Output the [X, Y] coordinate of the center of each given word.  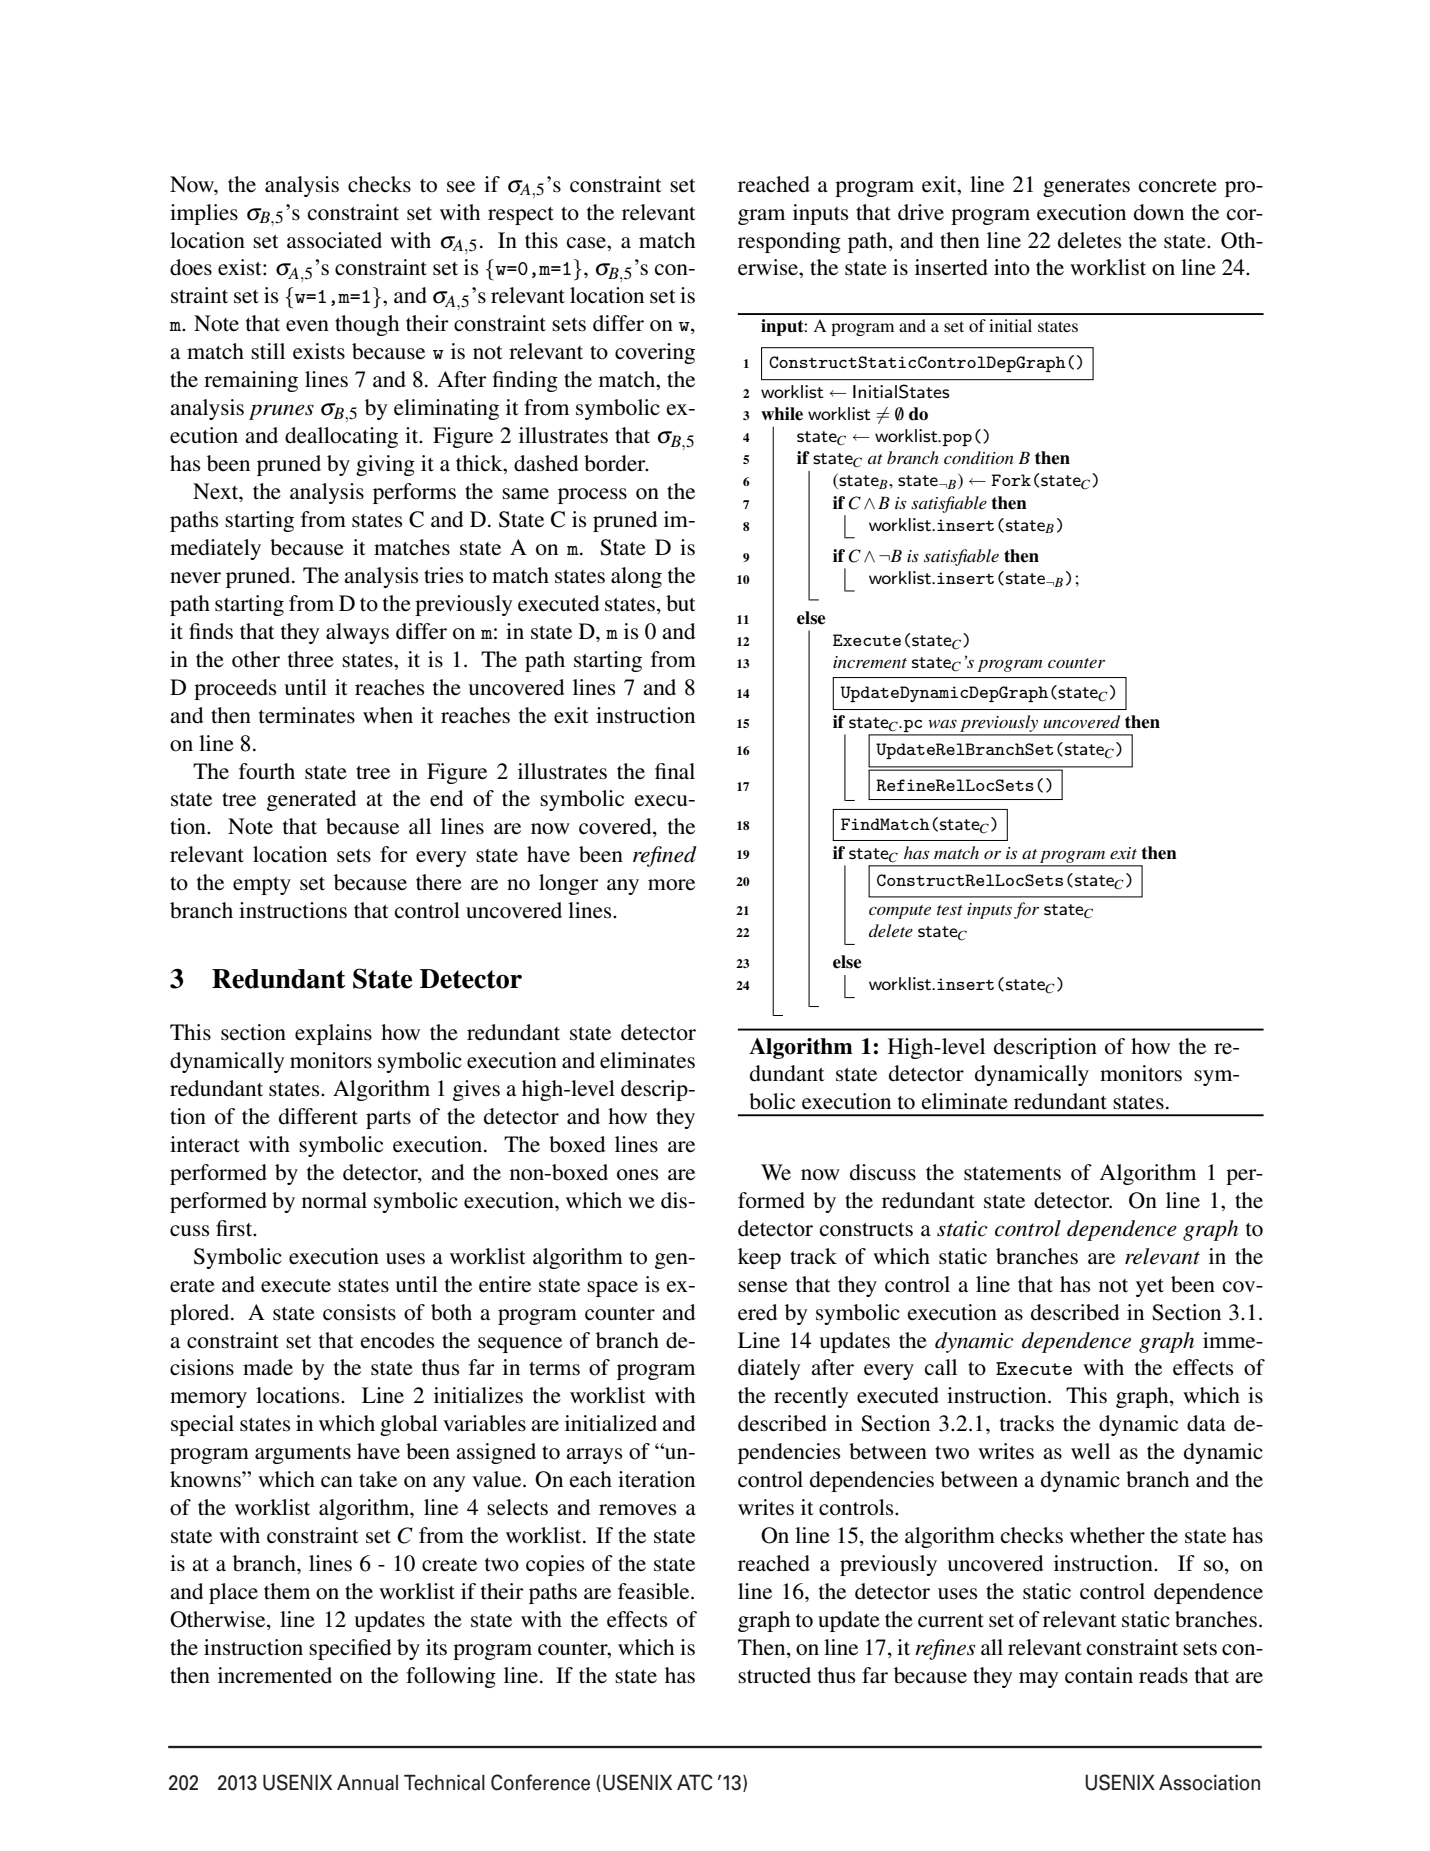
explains [333, 1034]
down [1159, 212]
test [950, 910]
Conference [540, 1782]
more [671, 885]
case [587, 243]
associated [334, 240]
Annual [367, 1783]
